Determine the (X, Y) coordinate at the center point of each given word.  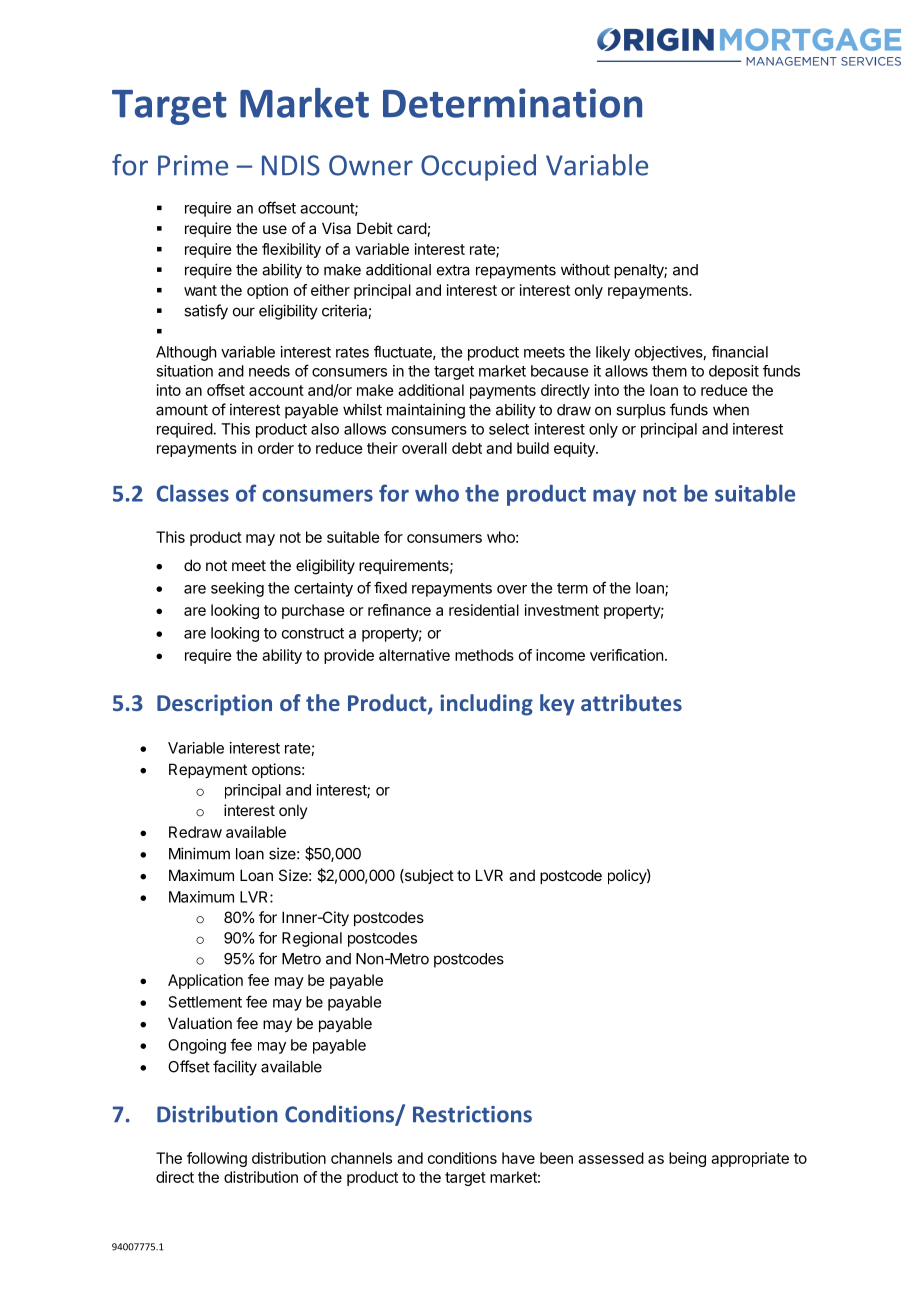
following (217, 1159)
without (585, 269)
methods (484, 655)
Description (214, 705)
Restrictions (472, 1114)
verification (626, 655)
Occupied (478, 167)
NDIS (291, 165)
